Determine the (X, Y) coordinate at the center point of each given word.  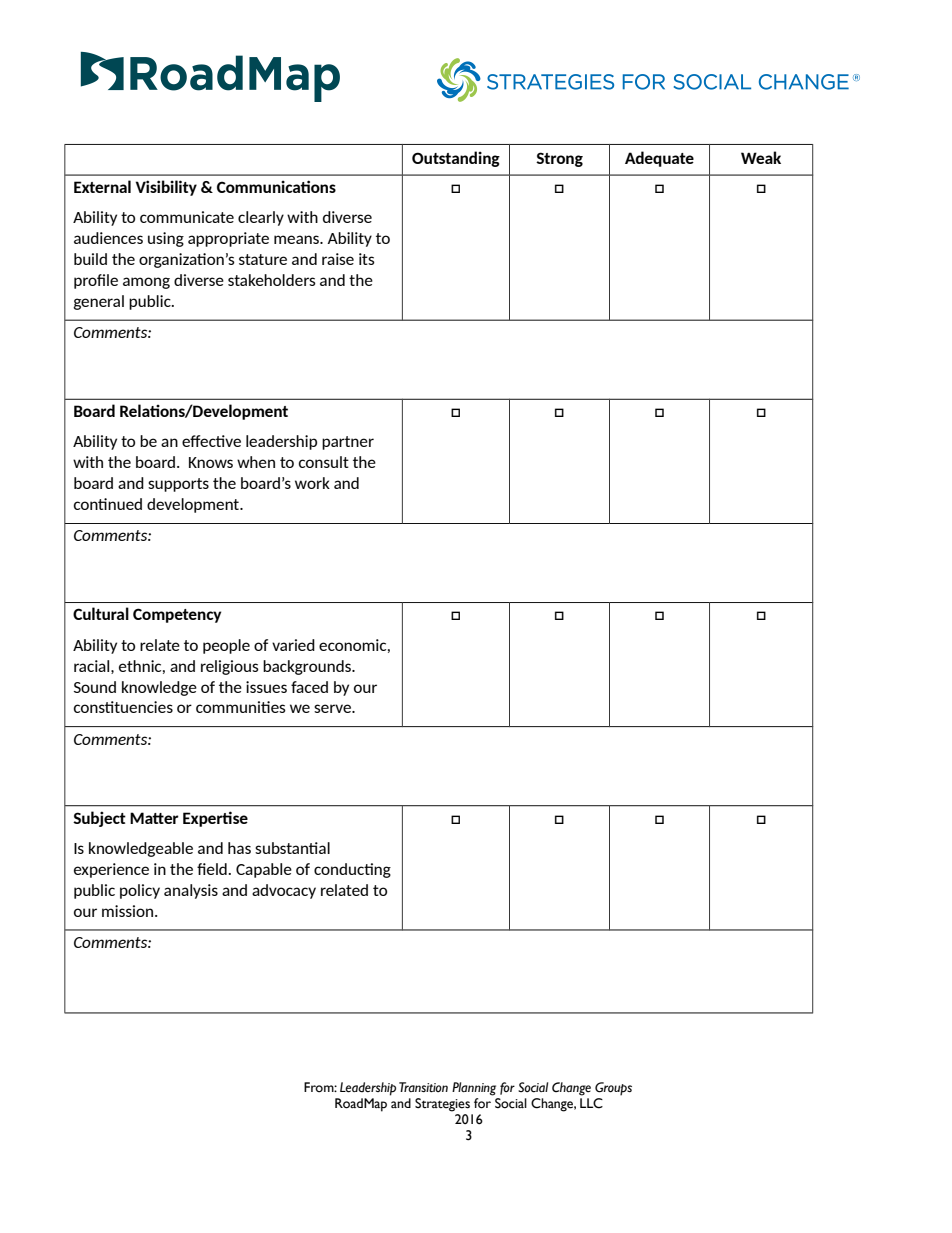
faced (309, 687)
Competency (177, 615)
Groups (613, 1089)
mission (129, 911)
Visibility (166, 188)
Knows (211, 462)
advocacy (284, 891)
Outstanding (456, 159)
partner (348, 443)
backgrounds (308, 667)
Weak (761, 157)
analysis (191, 891)
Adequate (659, 159)
